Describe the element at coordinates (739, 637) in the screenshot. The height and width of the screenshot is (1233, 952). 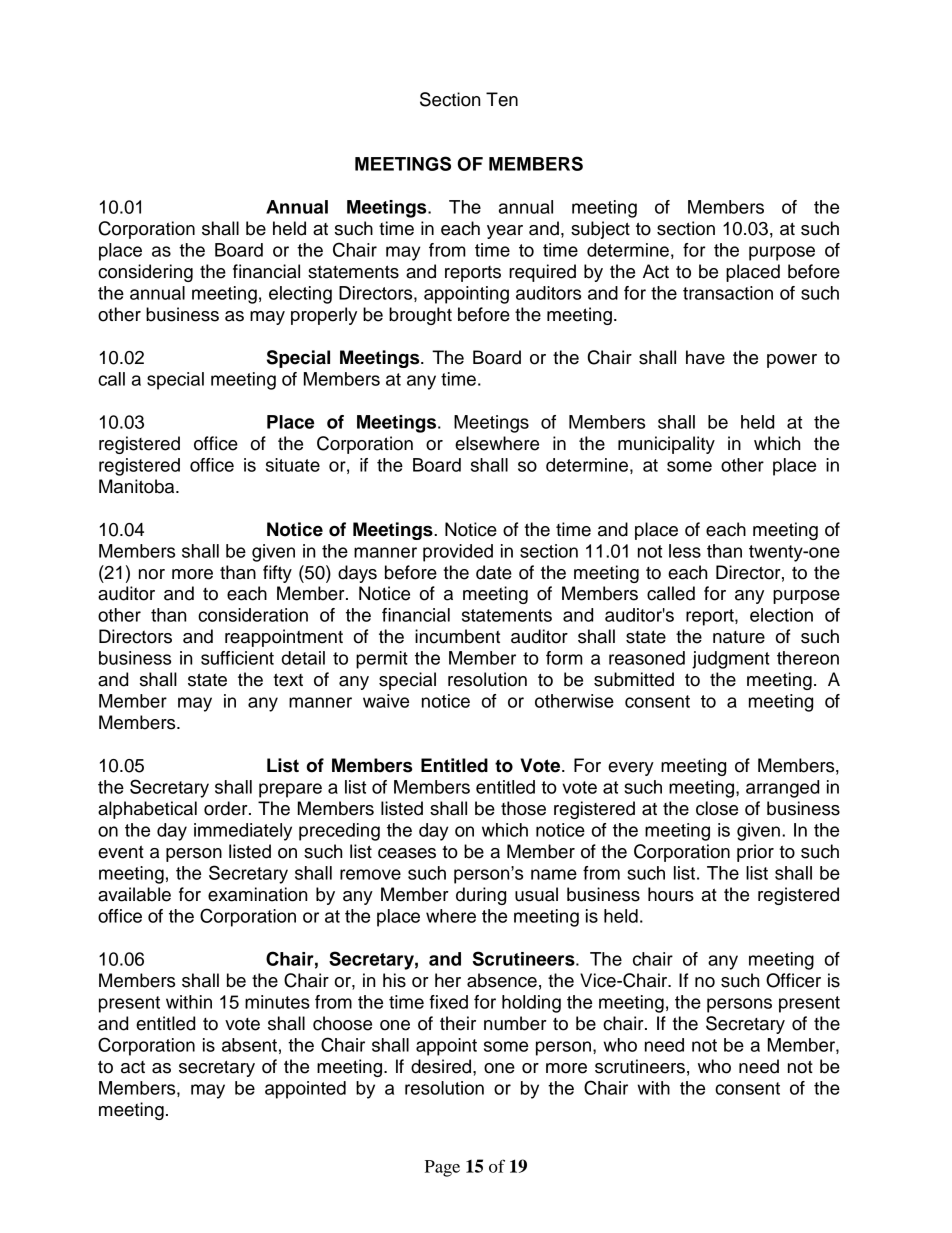
I see `nature` at that location.
